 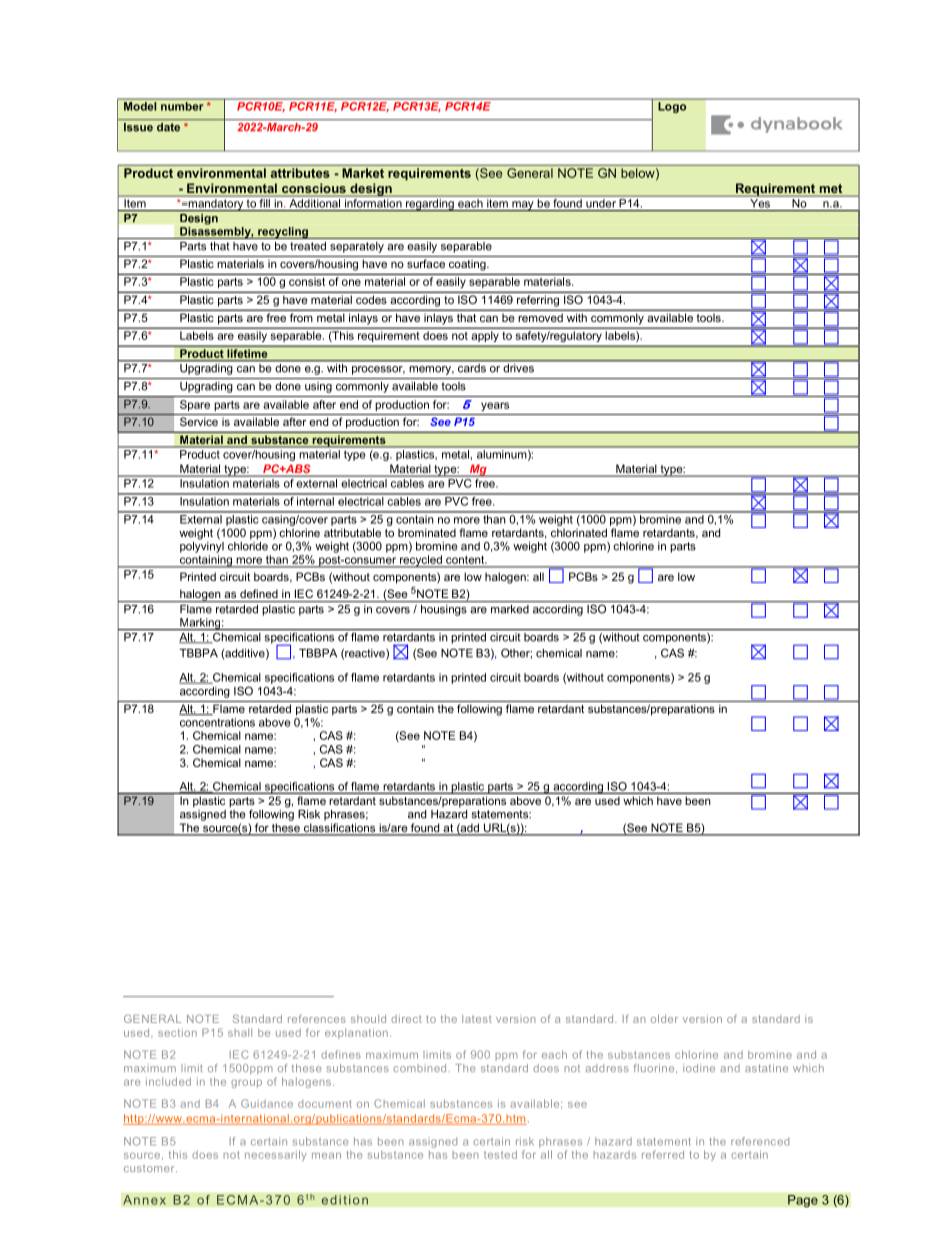 I want to click on marked, so click(x=510, y=609).
